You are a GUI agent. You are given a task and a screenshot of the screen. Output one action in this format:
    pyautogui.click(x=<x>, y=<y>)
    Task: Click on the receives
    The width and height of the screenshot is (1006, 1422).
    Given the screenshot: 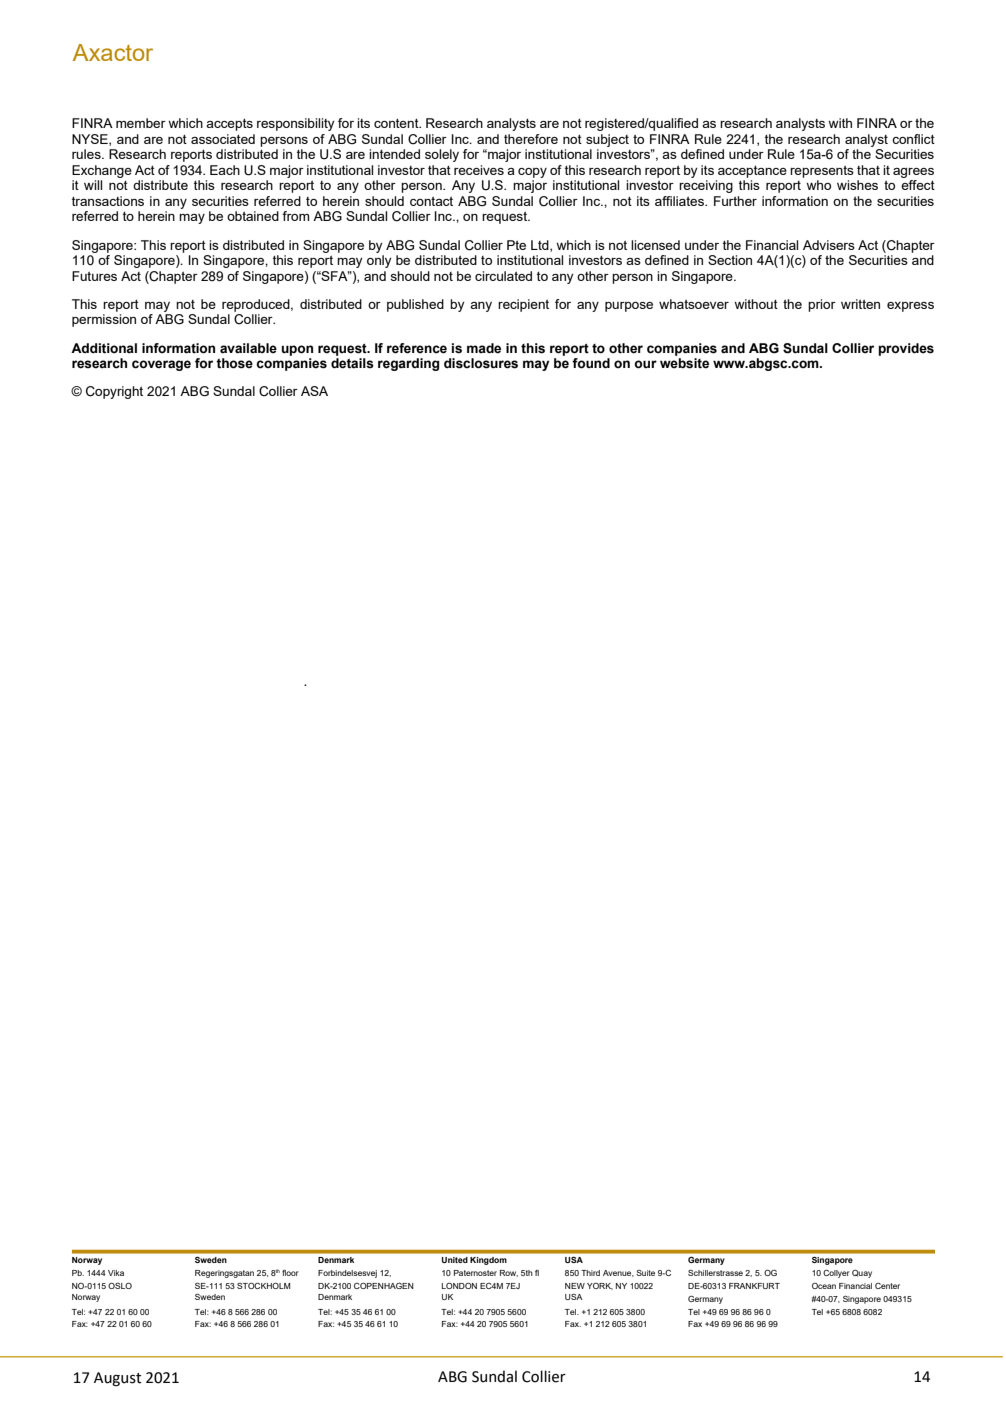 What is the action you would take?
    pyautogui.click(x=479, y=170)
